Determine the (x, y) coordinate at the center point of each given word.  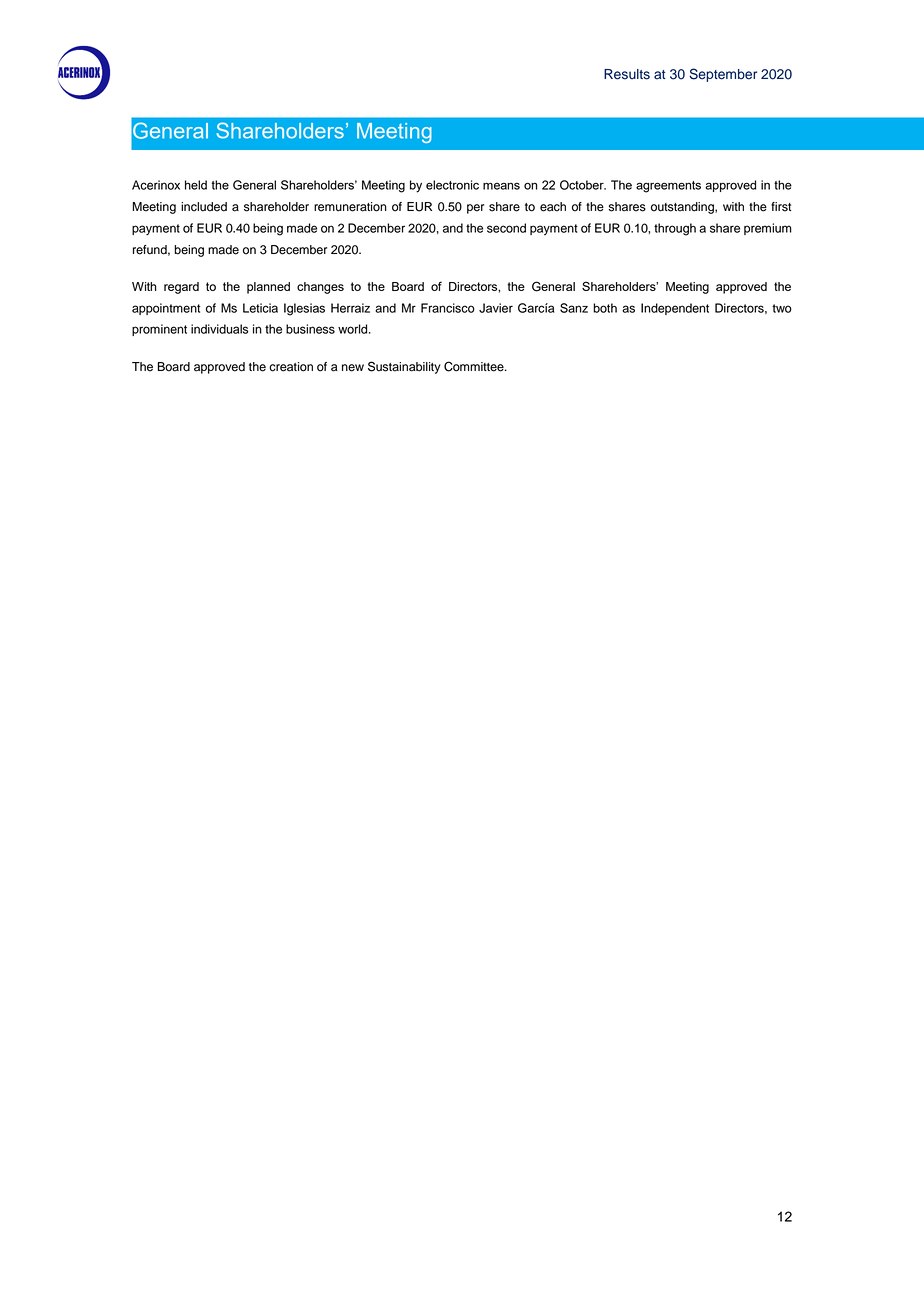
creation (291, 367)
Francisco (448, 308)
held (196, 185)
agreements (668, 187)
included (204, 207)
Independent (675, 309)
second (506, 228)
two (782, 308)
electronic (452, 185)
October (583, 185)
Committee (475, 366)
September (723, 75)
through (675, 229)
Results (627, 74)
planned (268, 288)
